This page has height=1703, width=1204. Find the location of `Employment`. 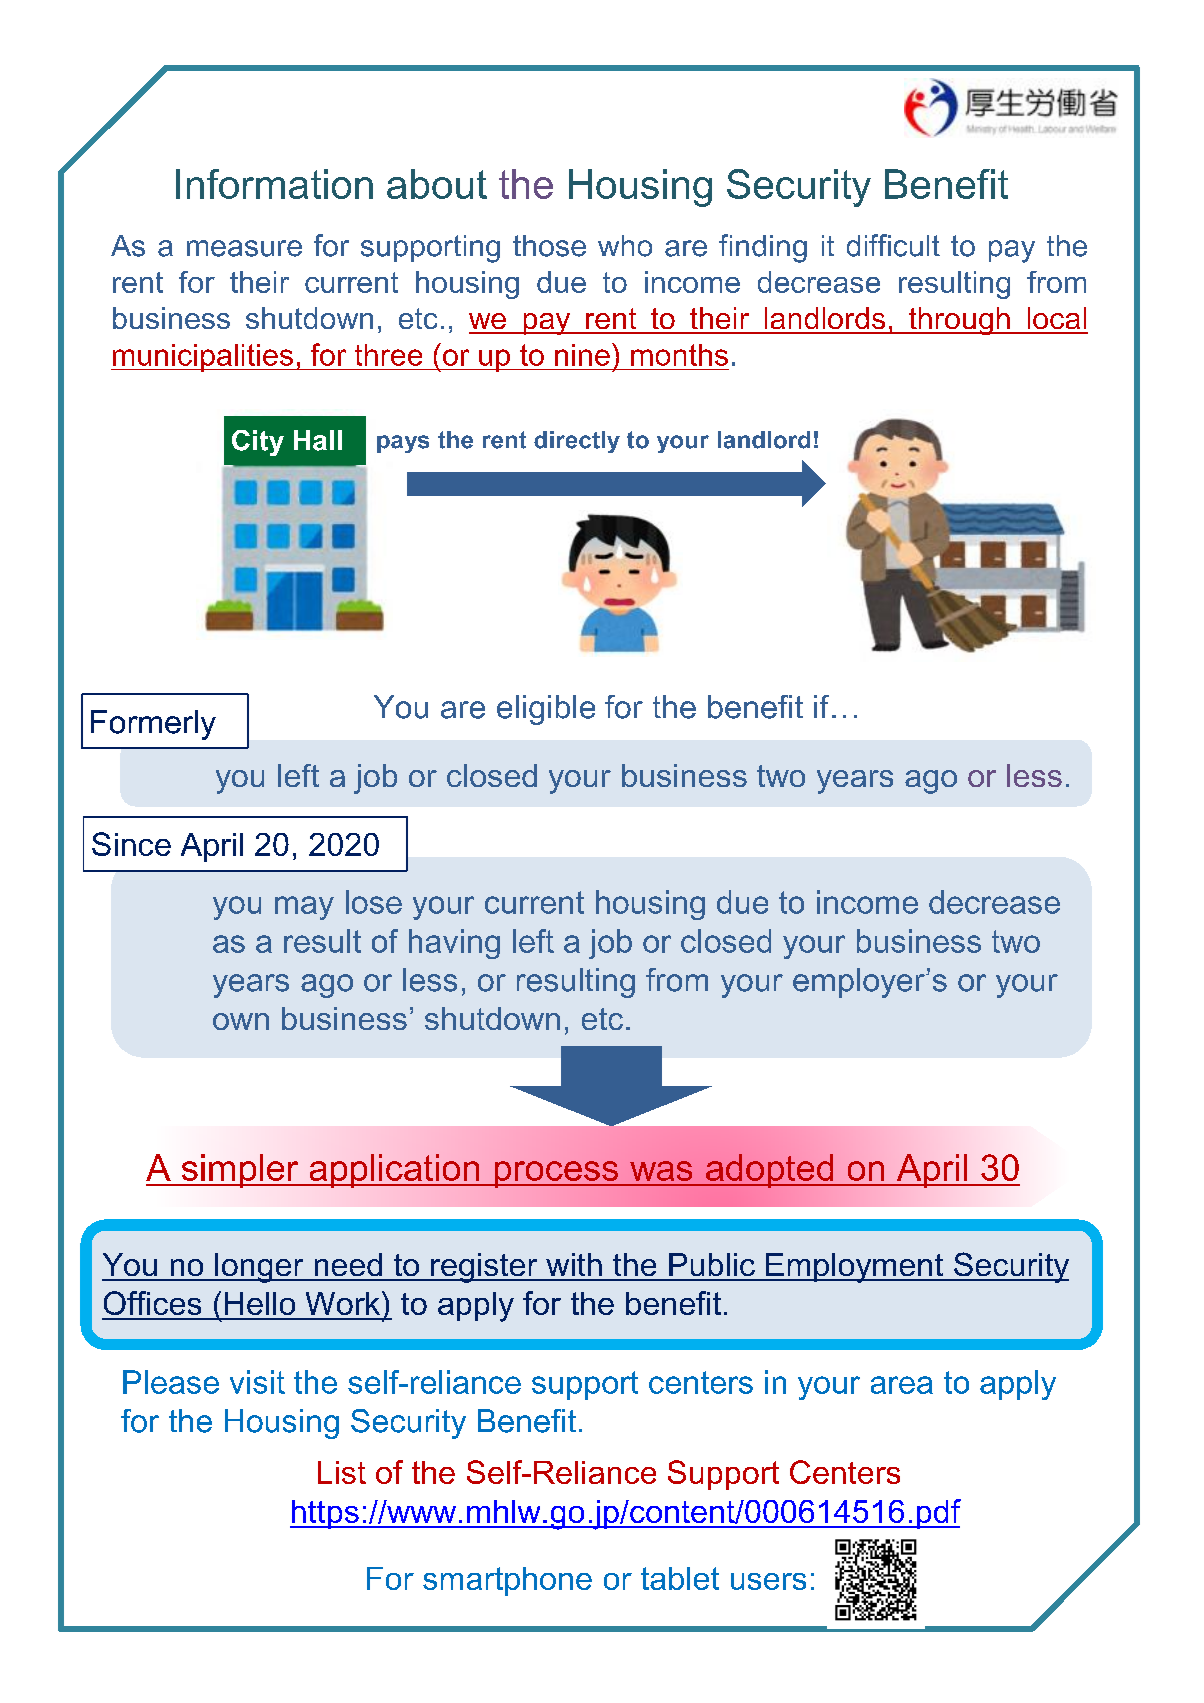

Employment is located at coordinates (854, 1268).
